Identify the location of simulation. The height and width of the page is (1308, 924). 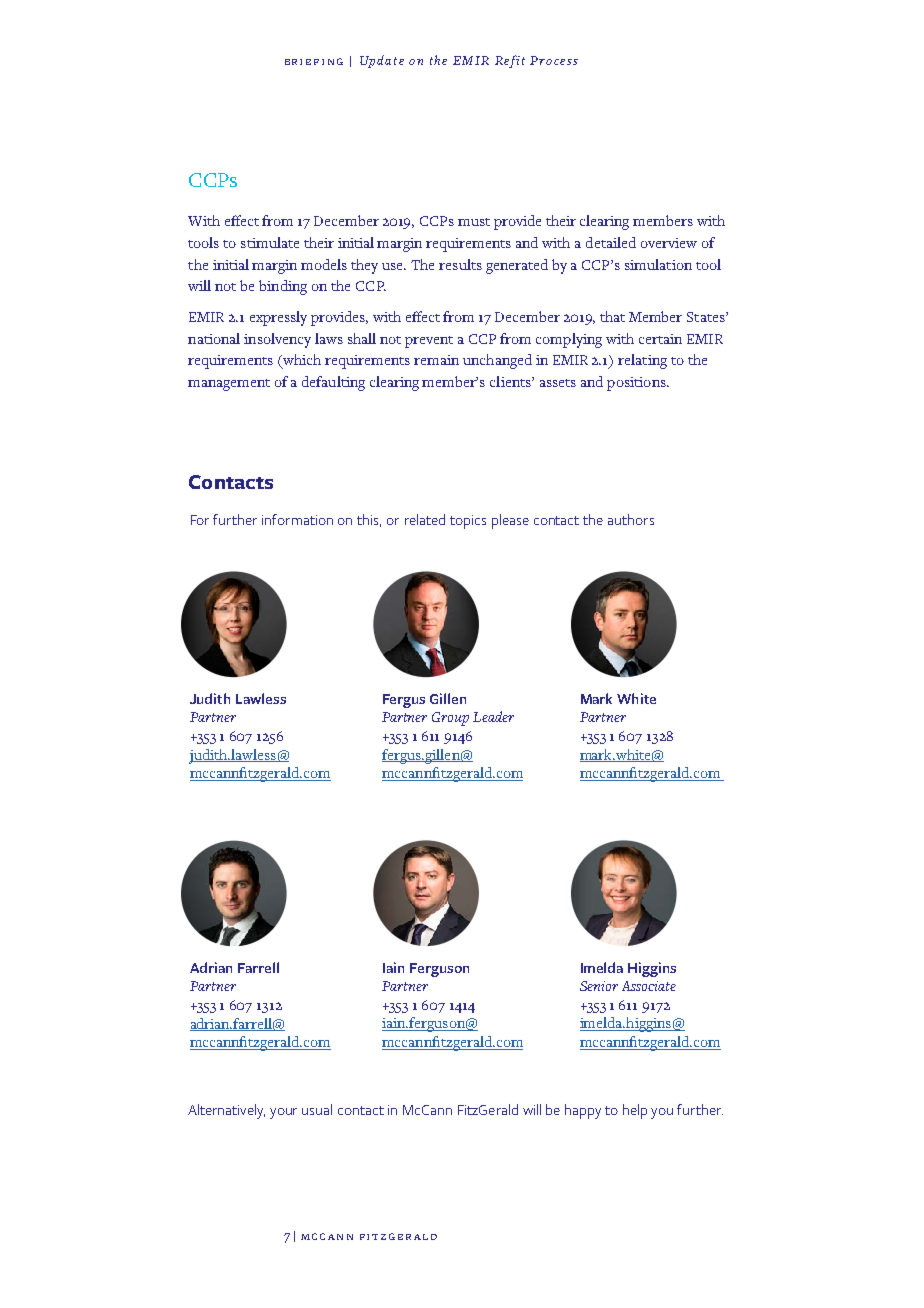
(658, 264).
